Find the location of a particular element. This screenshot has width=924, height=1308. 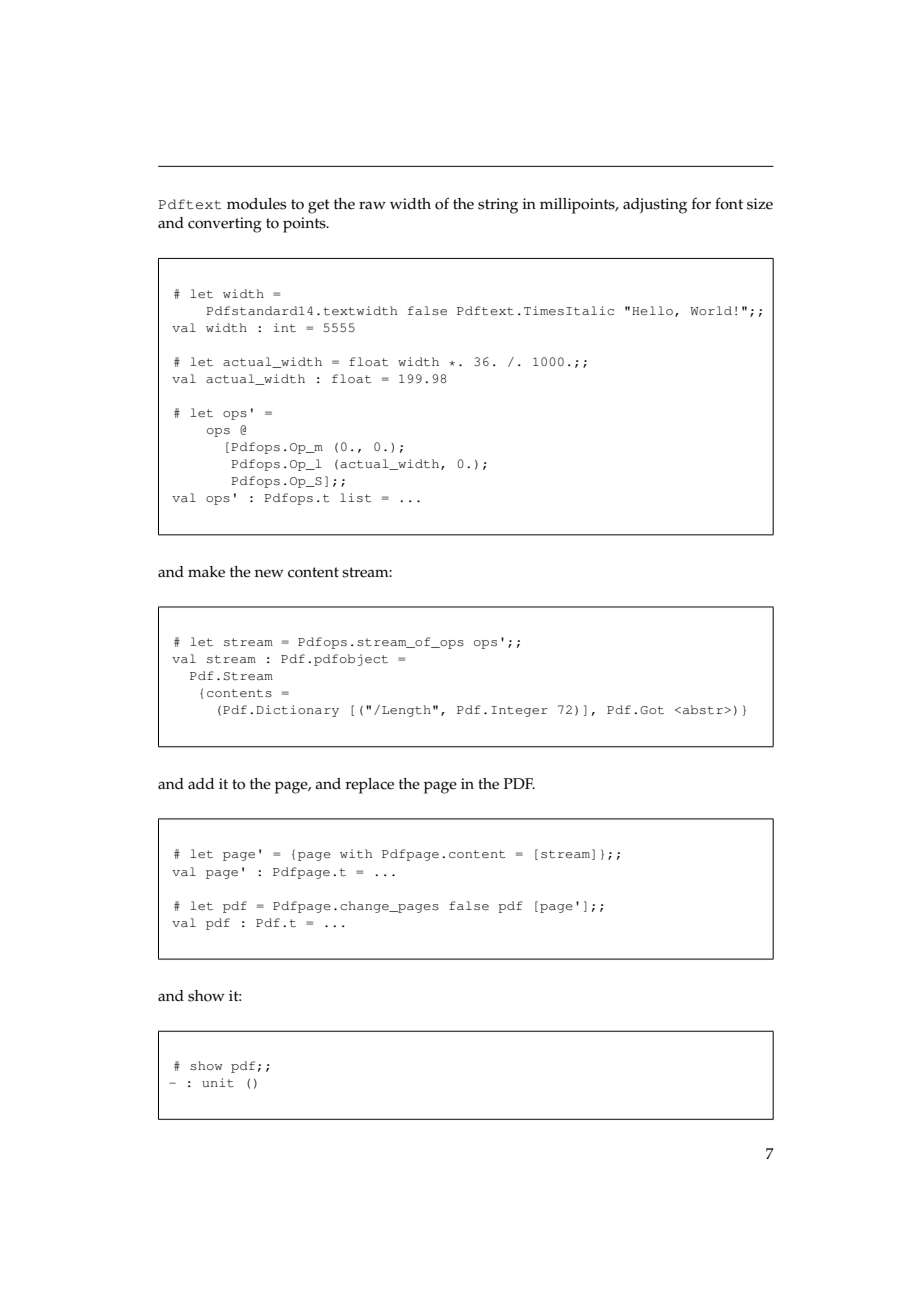

string is located at coordinates (498, 206).
